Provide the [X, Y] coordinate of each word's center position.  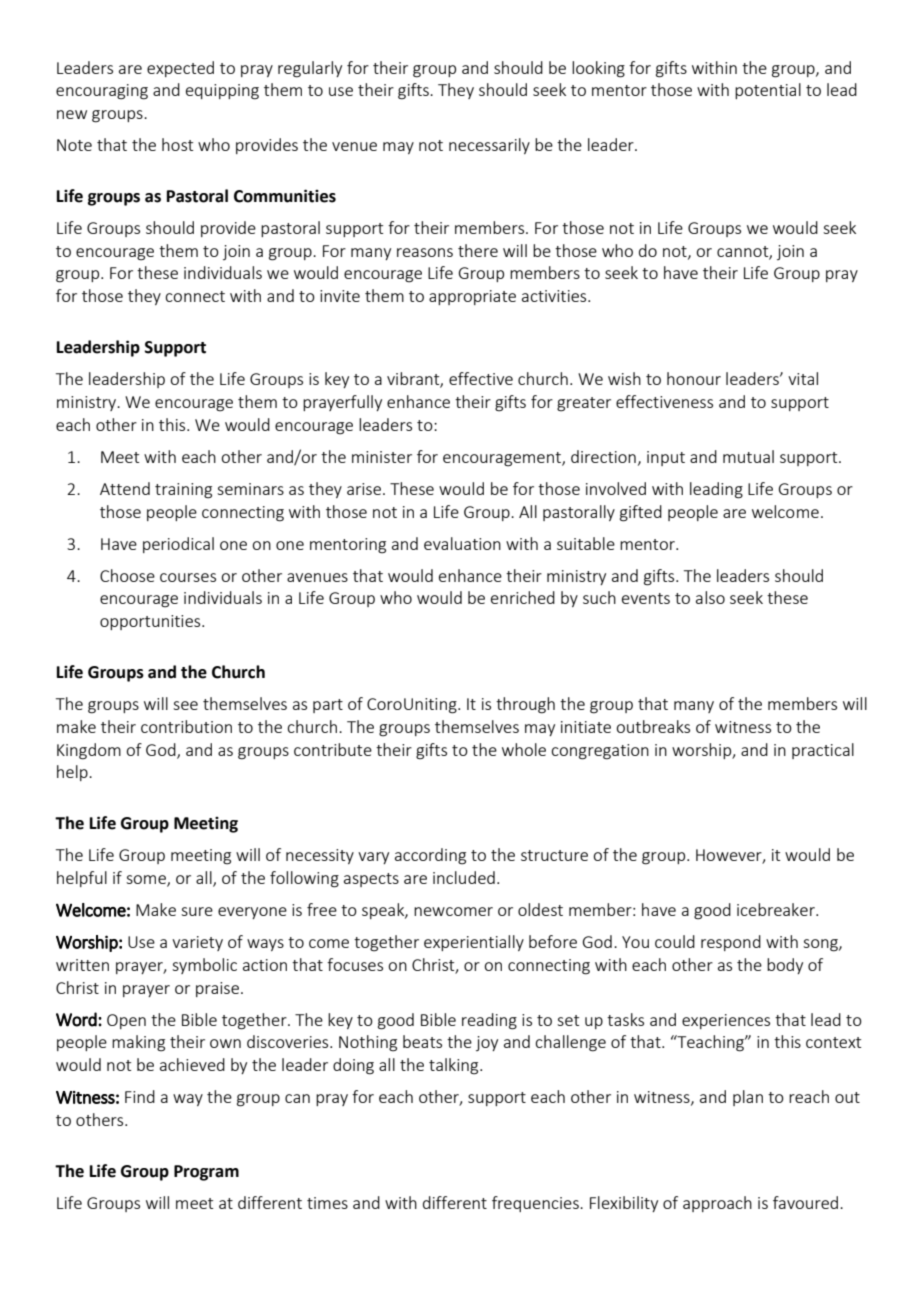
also [710, 597]
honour [694, 378]
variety [197, 943]
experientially [474, 943]
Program [206, 1173]
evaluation [462, 543]
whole [524, 749]
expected [180, 69]
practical [823, 751]
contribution [186, 726]
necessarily [489, 146]
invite [340, 296]
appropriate [472, 297]
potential [768, 91]
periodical [178, 545]
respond [731, 943]
